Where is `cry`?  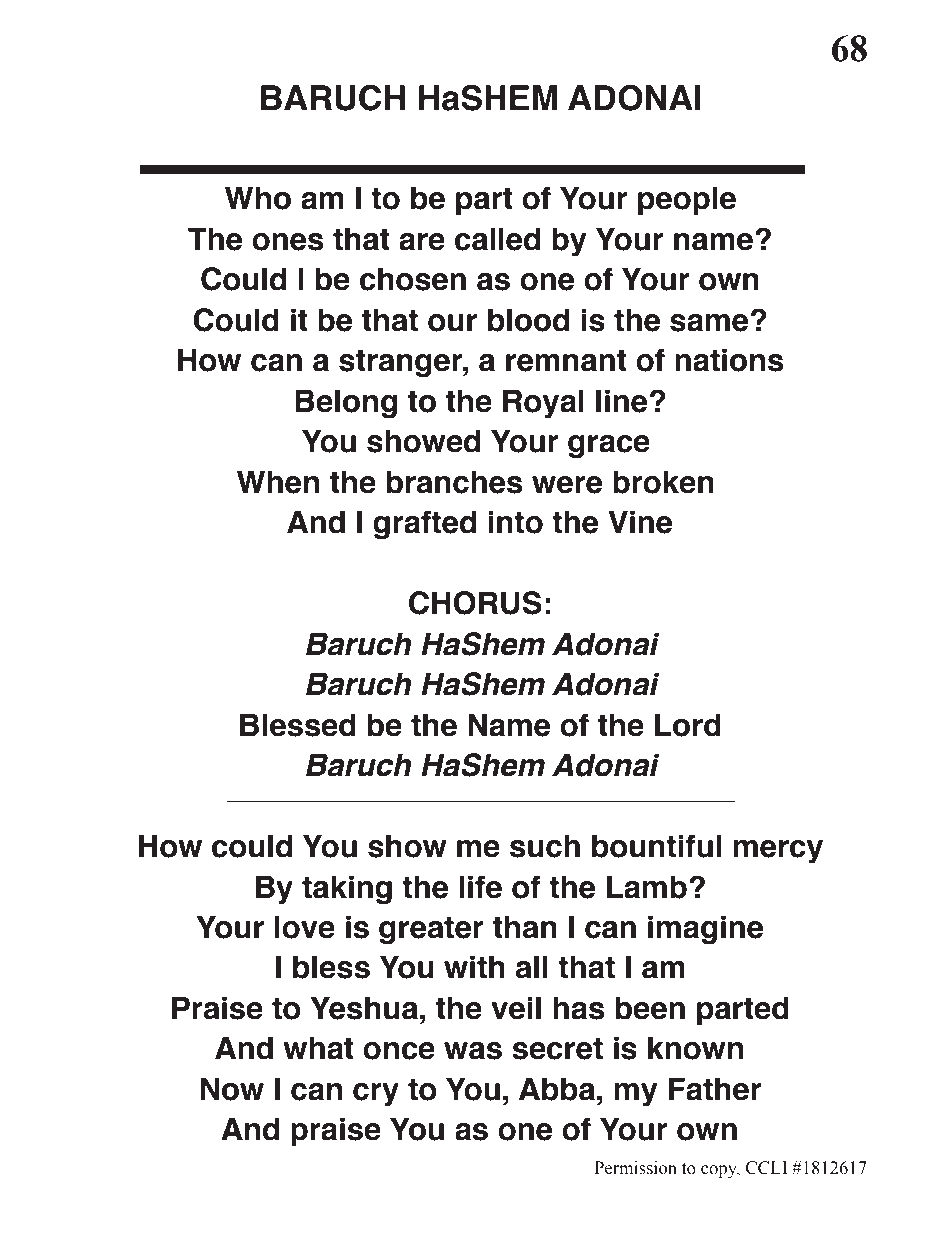 cry is located at coordinates (376, 1095).
